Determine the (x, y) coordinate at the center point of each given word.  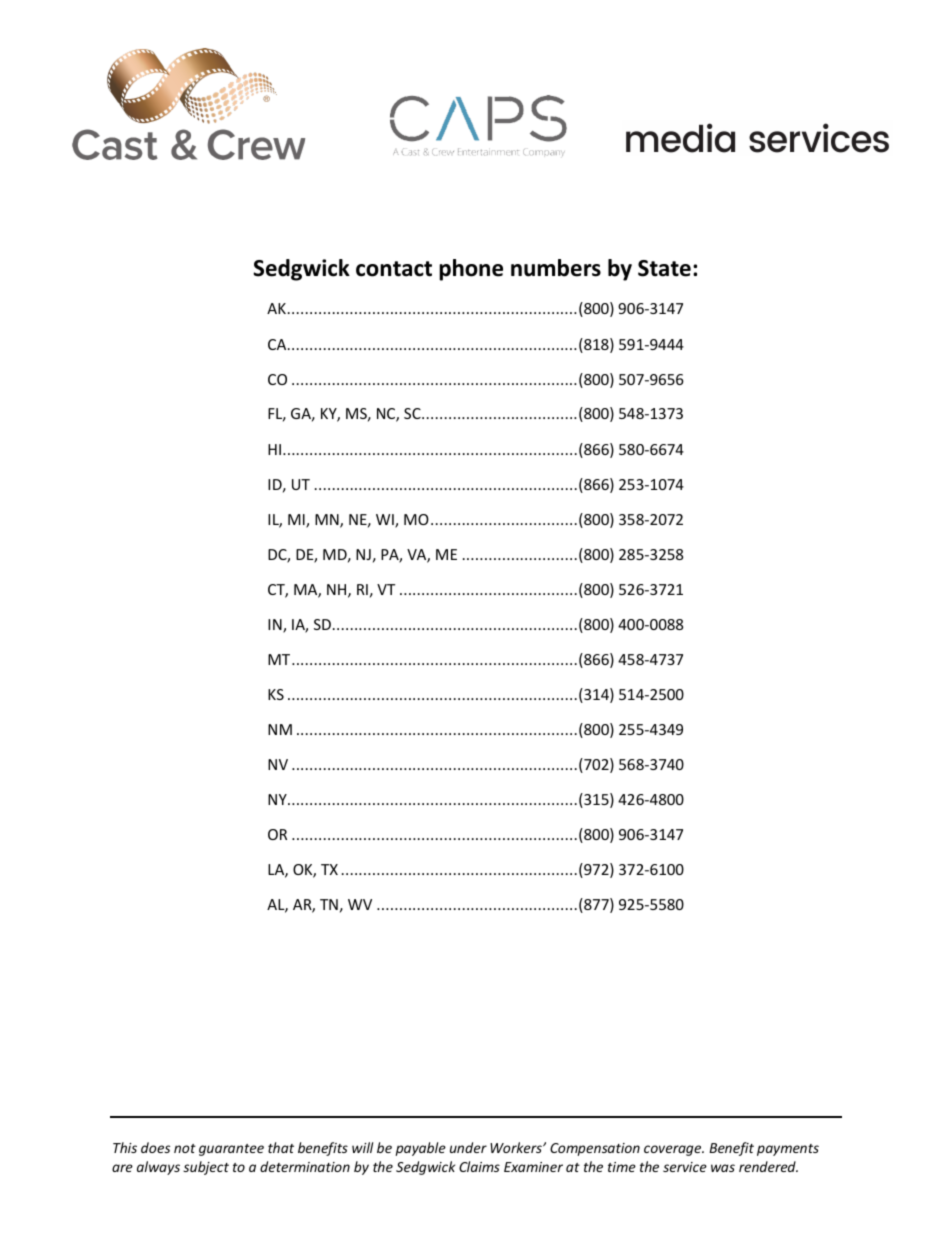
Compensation (595, 1149)
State (664, 268)
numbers (556, 268)
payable (420, 1149)
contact (394, 269)
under (468, 1147)
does (155, 1147)
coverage (674, 1150)
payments (788, 1150)
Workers (517, 1147)
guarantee (231, 1150)
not (185, 1148)
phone (471, 270)
